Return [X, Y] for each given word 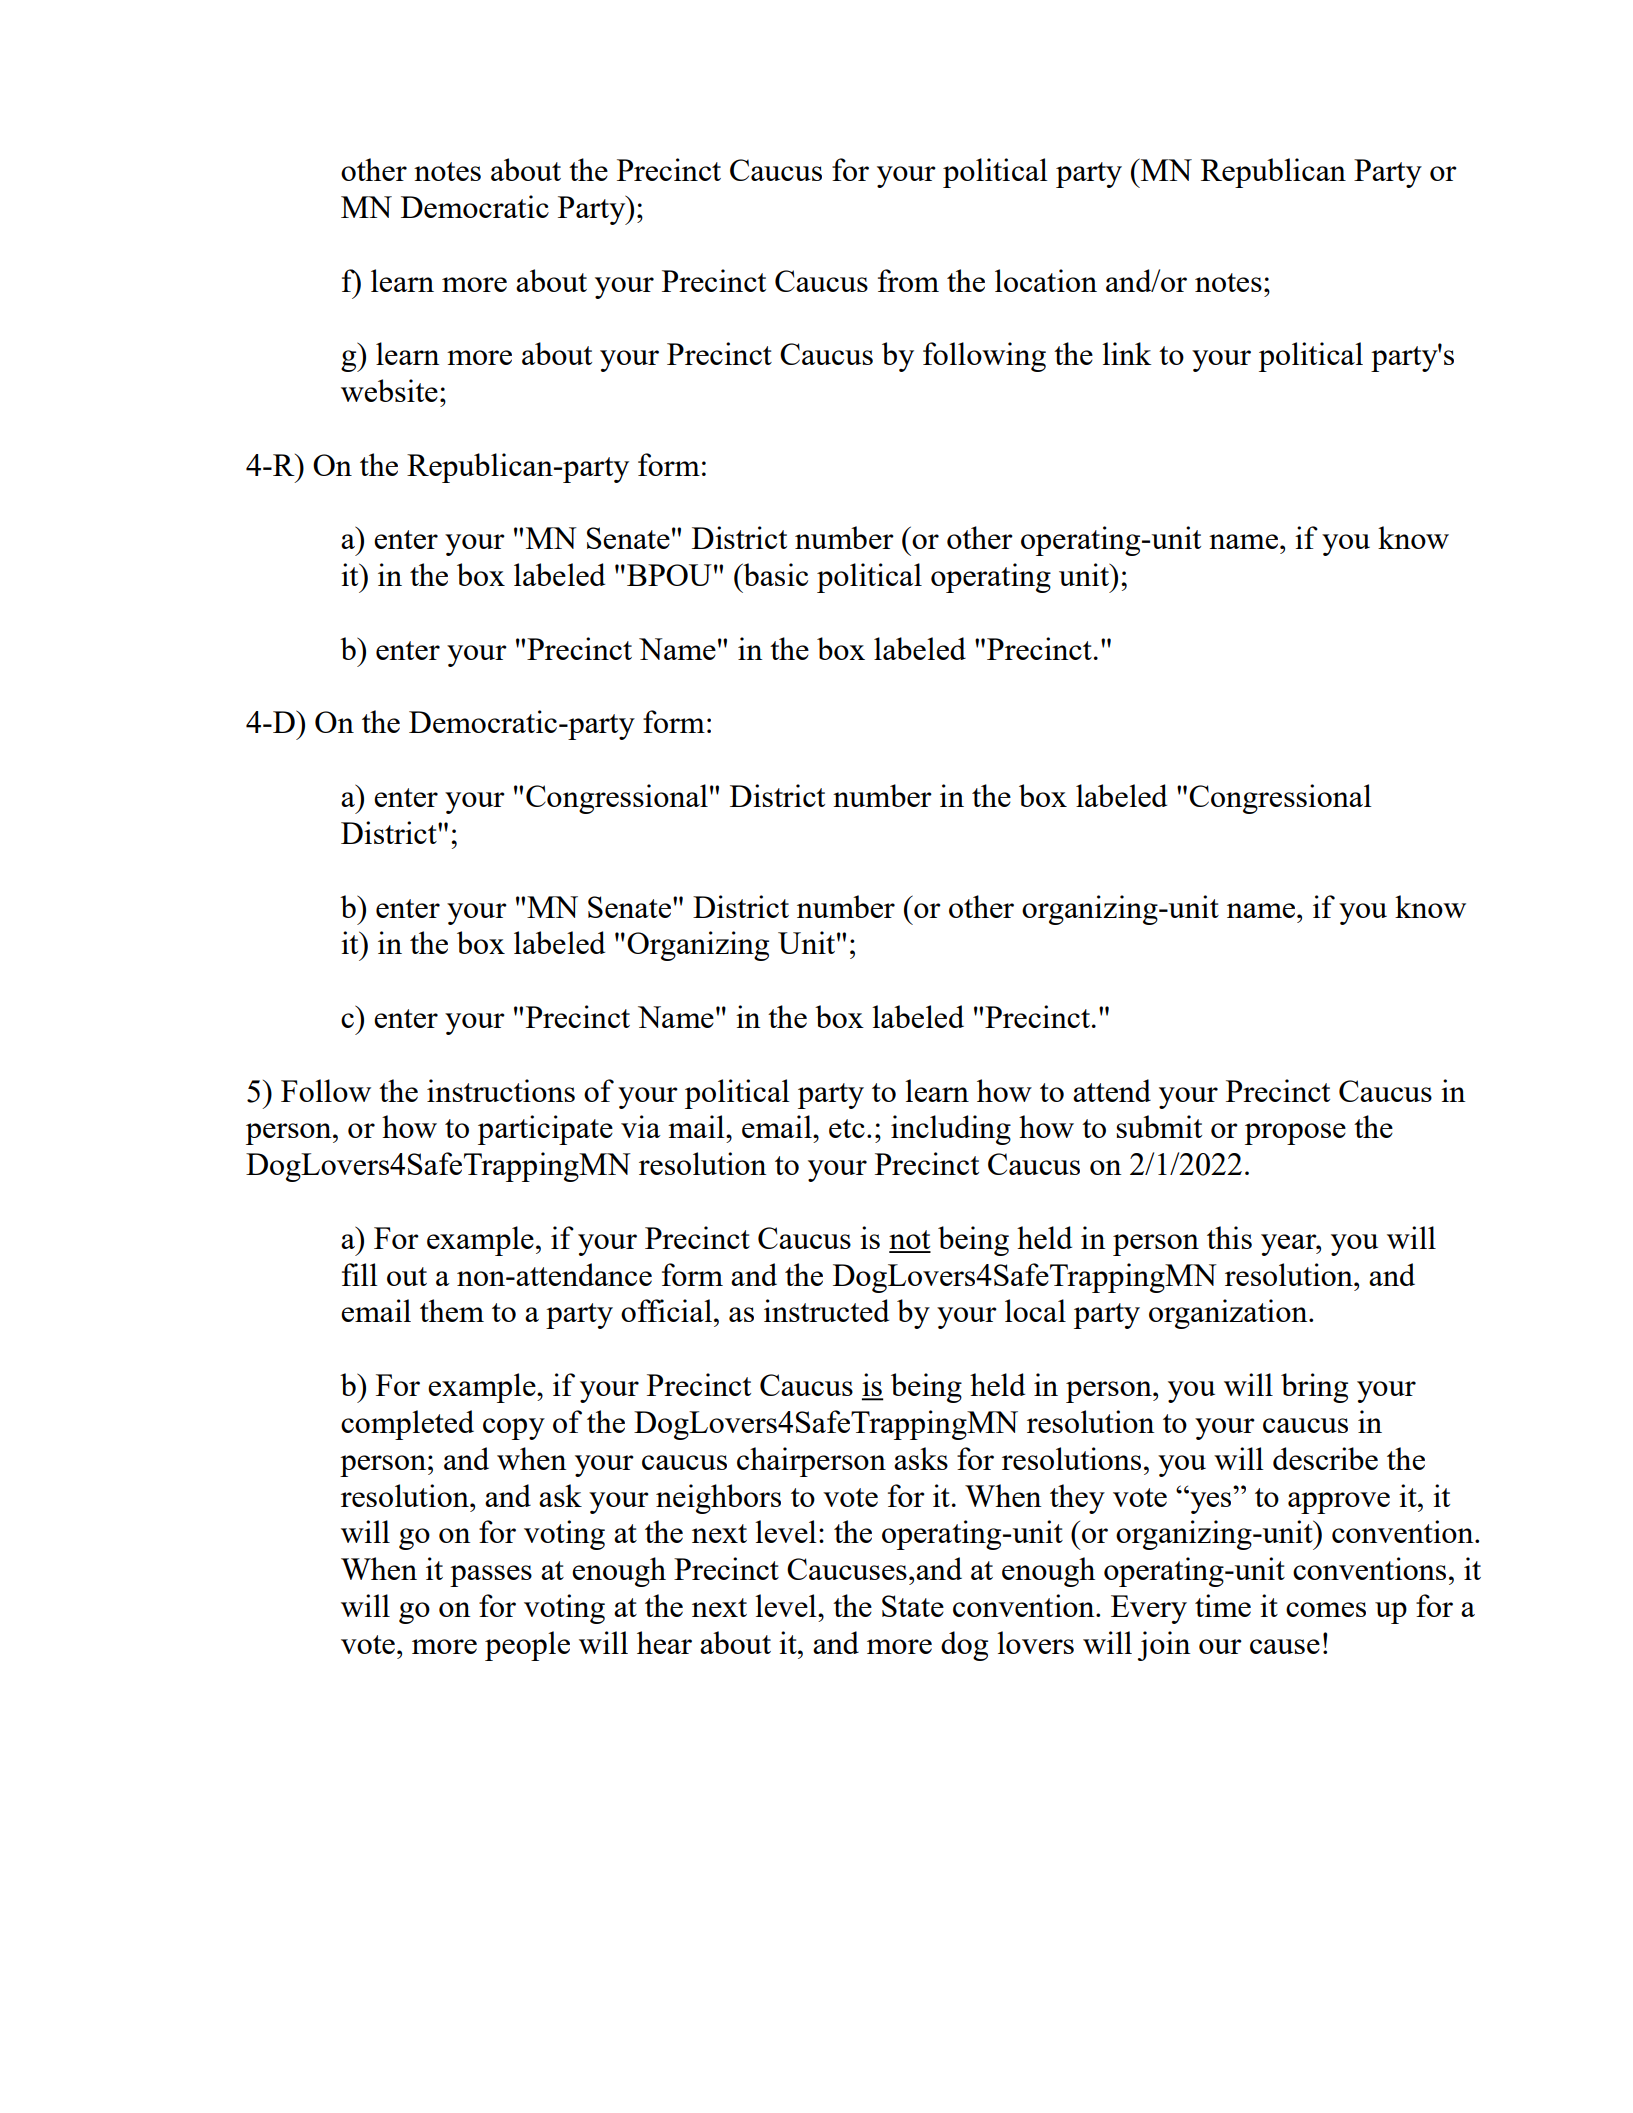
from [908, 280]
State [913, 1606]
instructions [501, 1090]
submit [1159, 1126]
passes [491, 1576]
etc [847, 1128]
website [389, 390]
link [1126, 353]
